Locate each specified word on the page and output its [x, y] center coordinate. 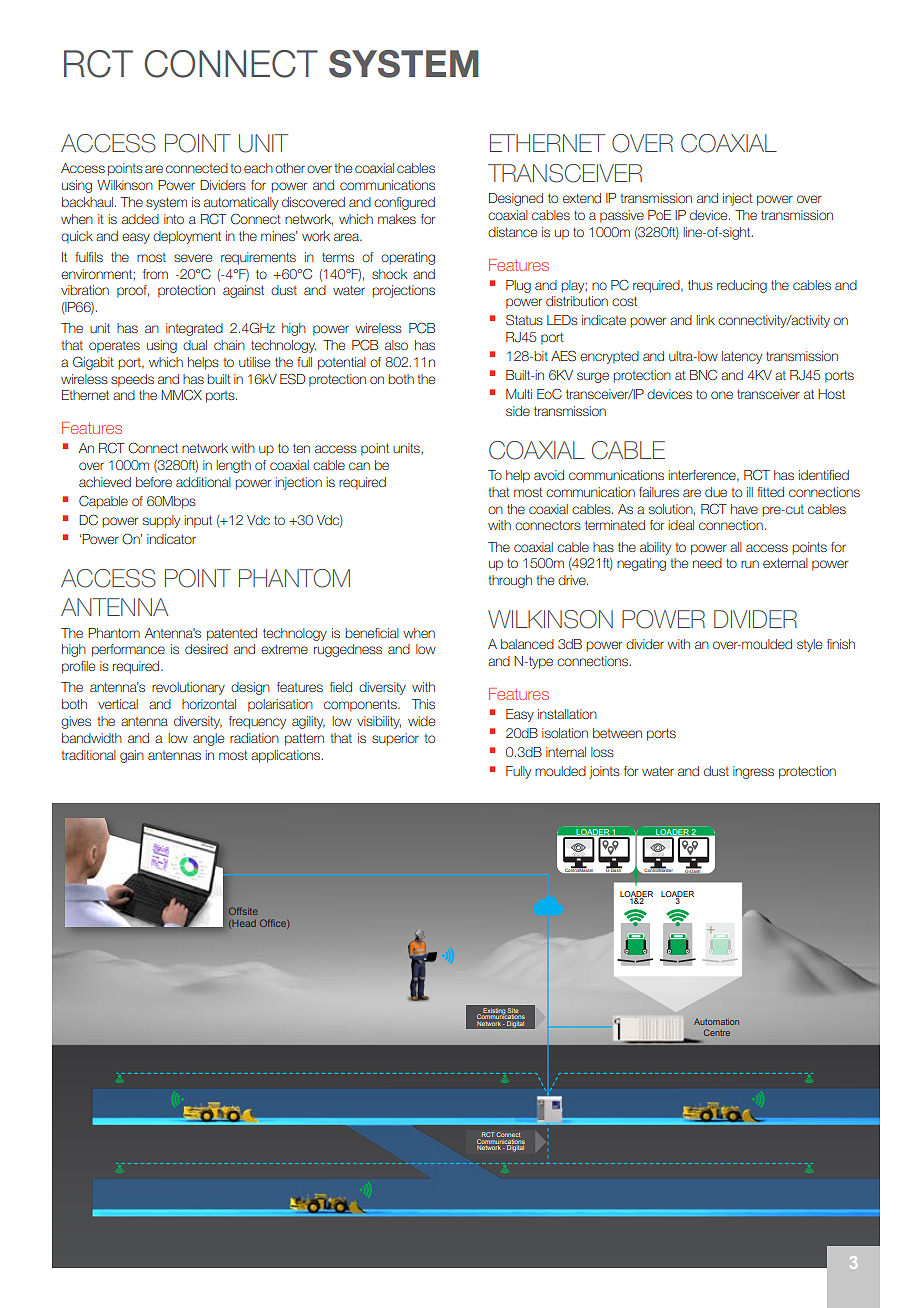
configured [404, 203]
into [174, 219]
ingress [753, 772]
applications [286, 756]
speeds [132, 380]
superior [395, 739]
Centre [717, 1032]
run [750, 564]
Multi [519, 394]
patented [232, 634]
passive [622, 216]
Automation [716, 1022]
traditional [88, 755]
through [510, 581]
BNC [703, 375]
